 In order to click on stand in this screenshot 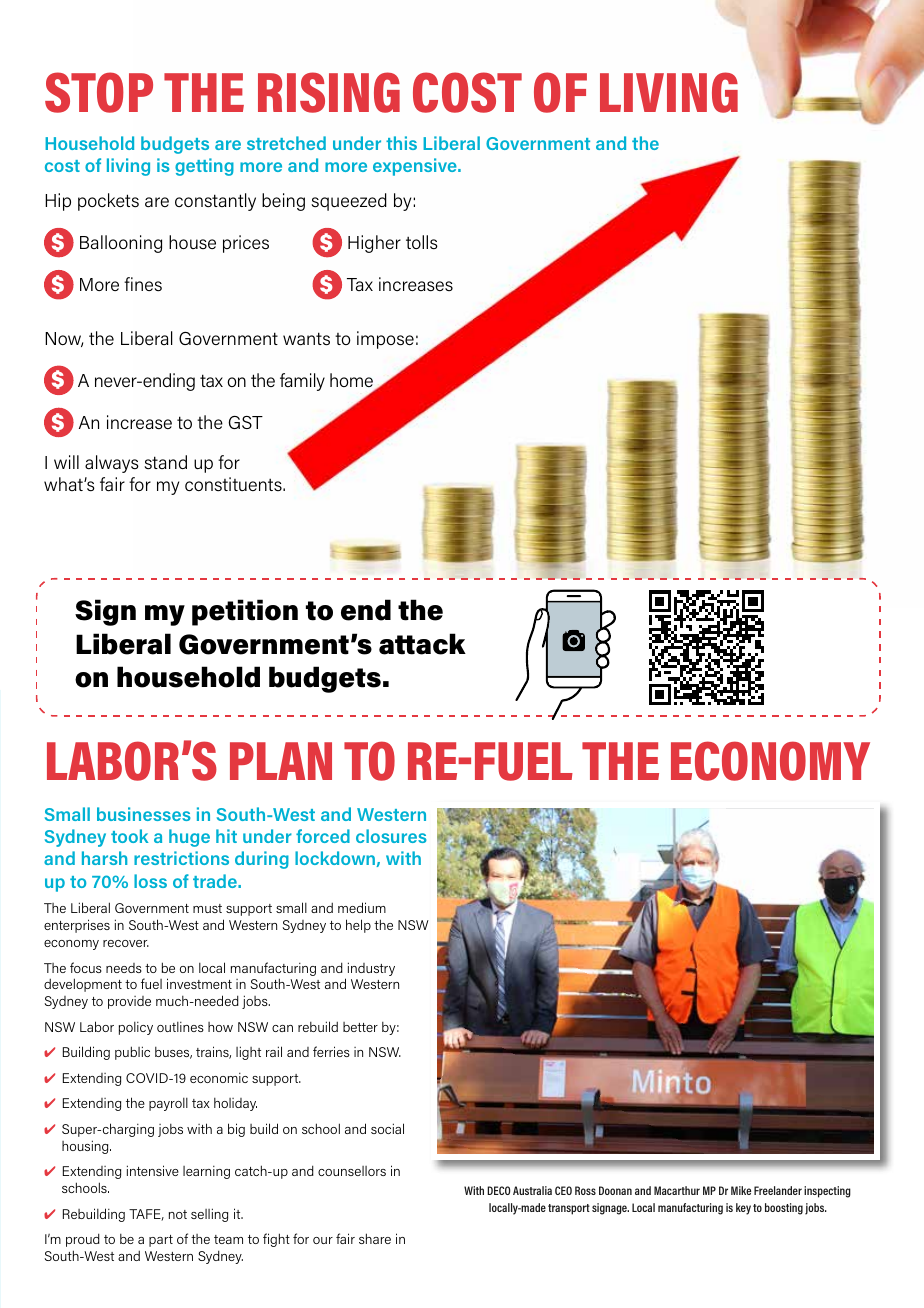, I will do `click(165, 462)`.
